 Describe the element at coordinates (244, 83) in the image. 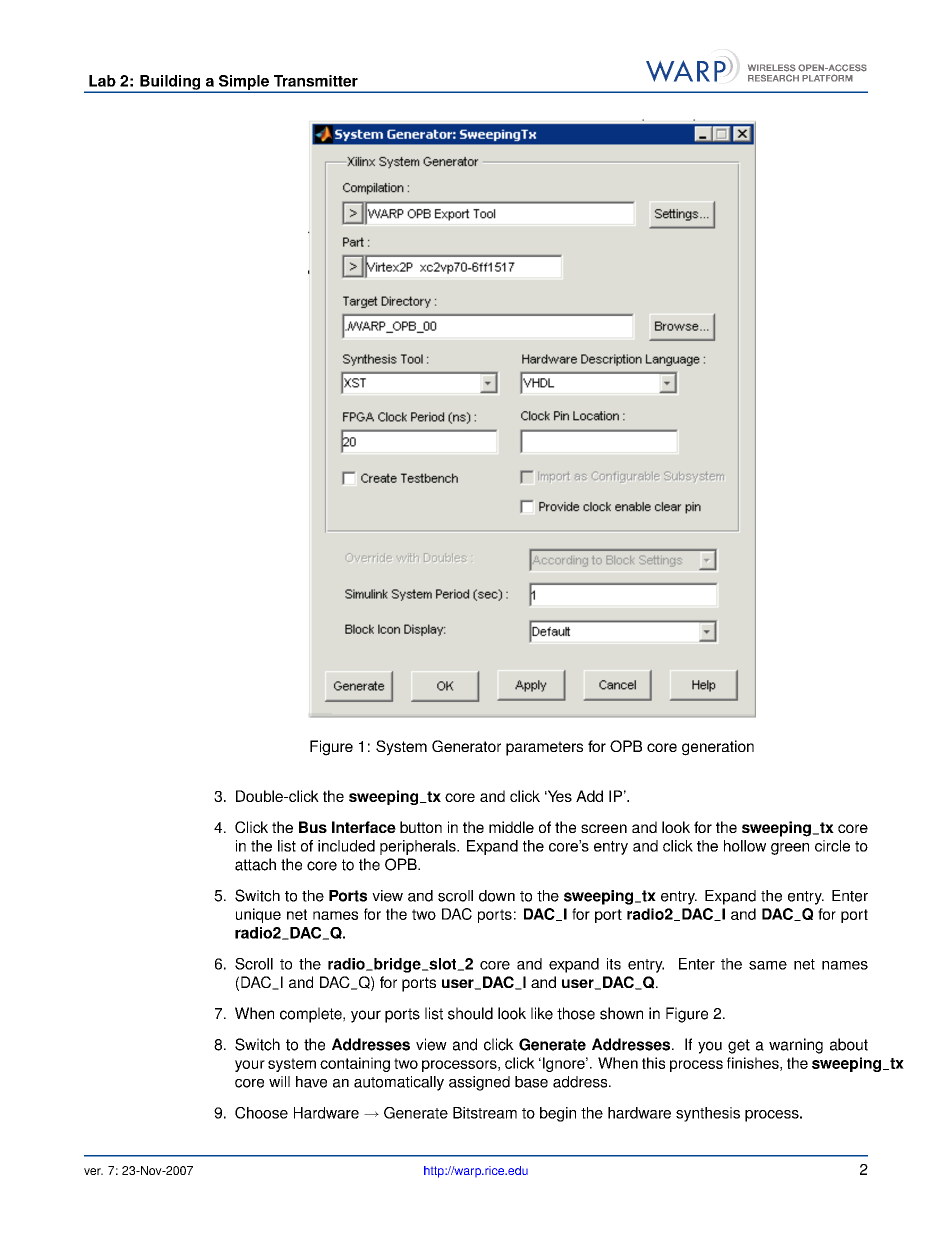

I see `Simple` at that location.
